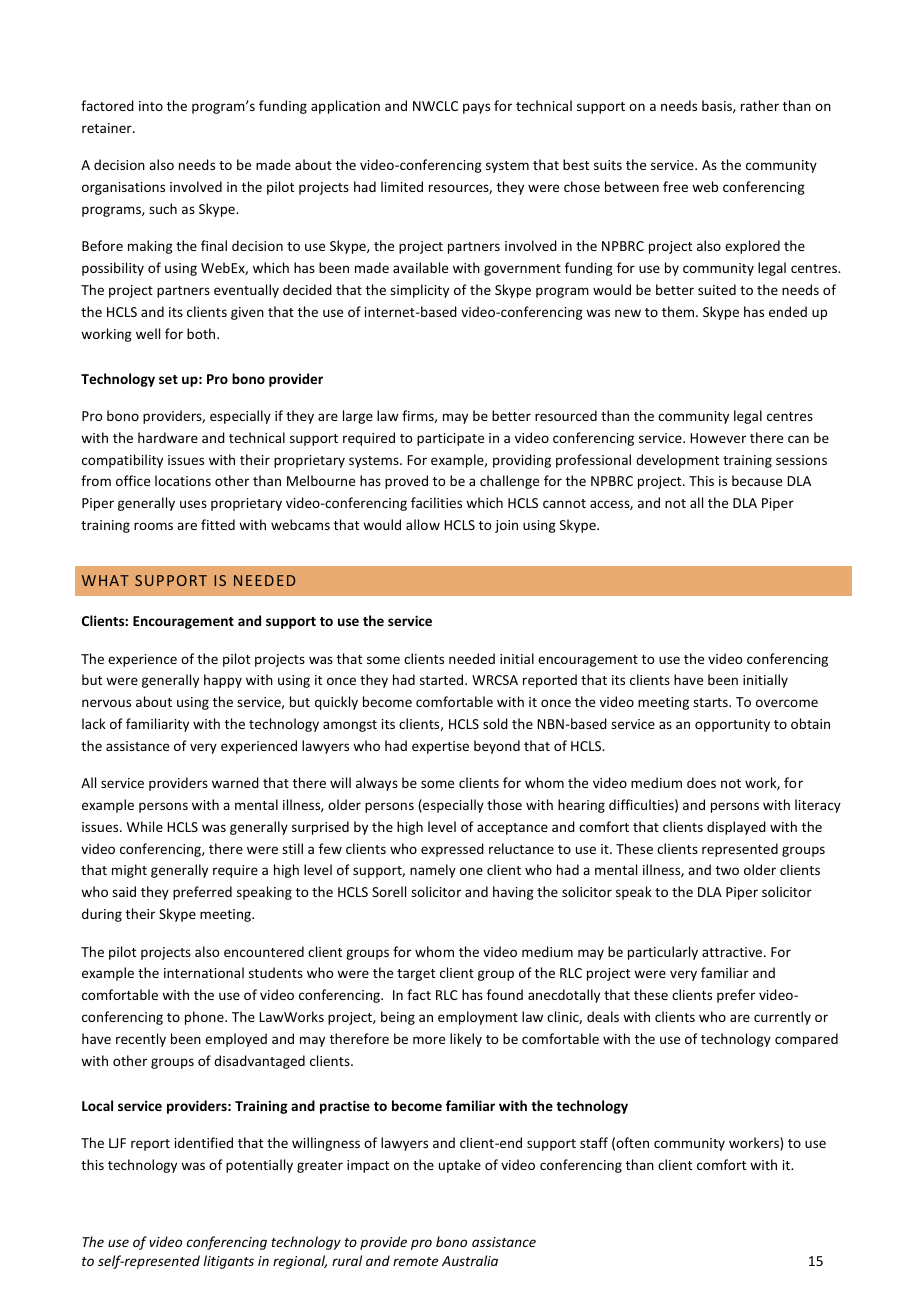 This document has height=1308, width=924. I want to click on them, so click(679, 311).
